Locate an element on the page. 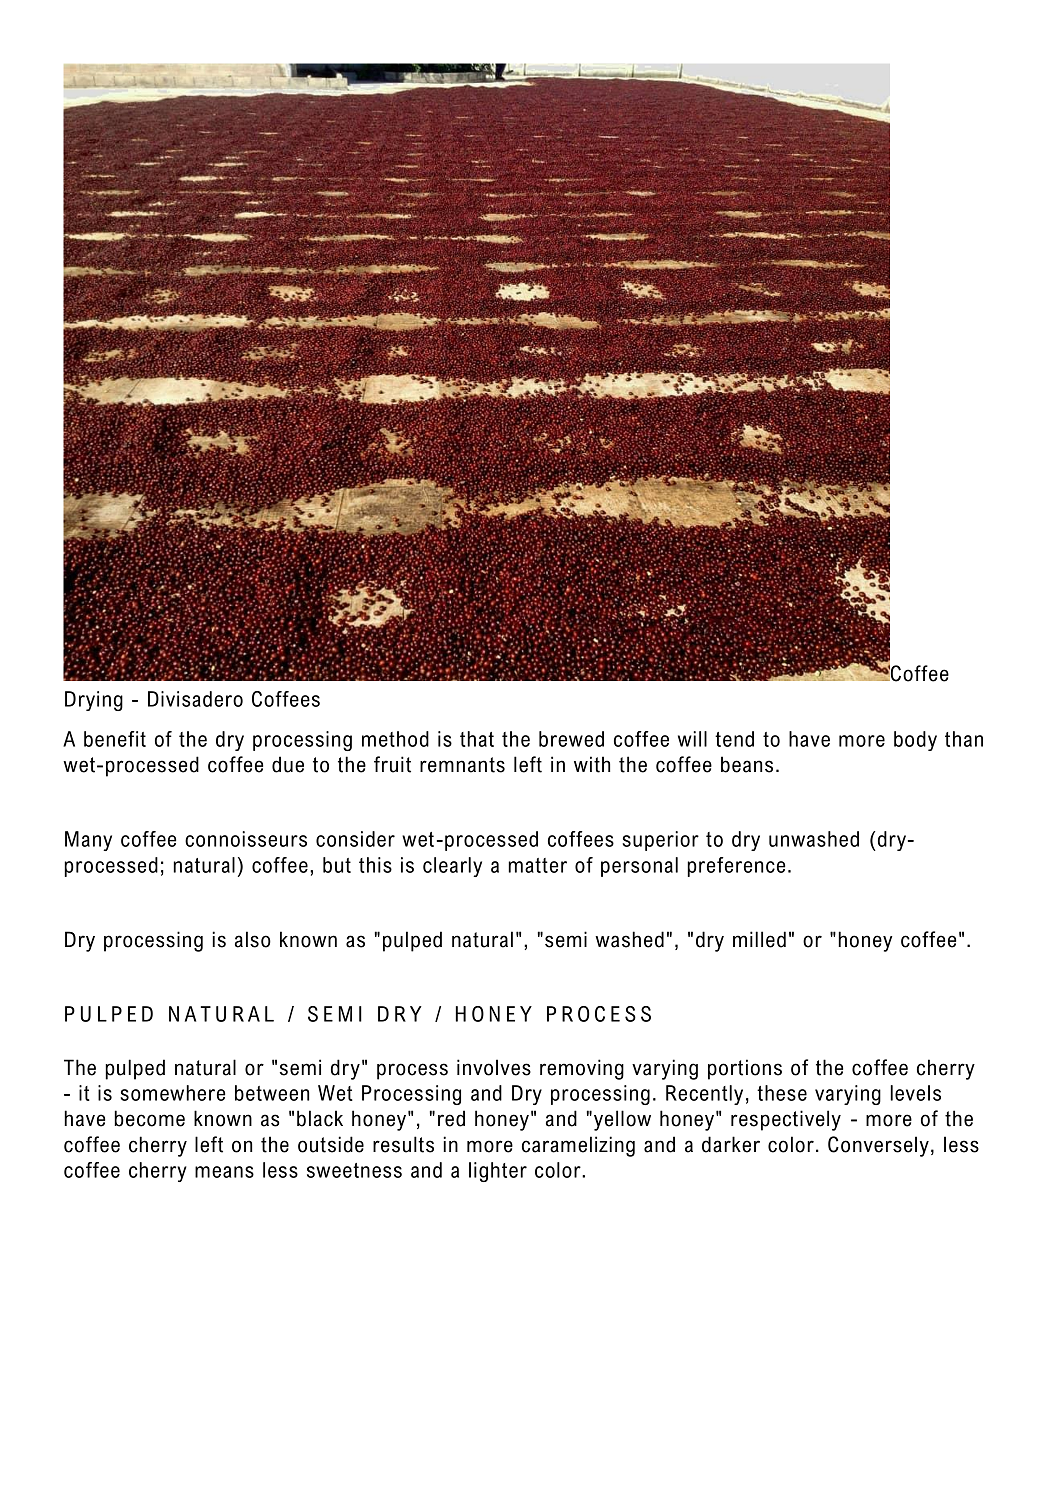  Drying is located at coordinates (94, 701).
